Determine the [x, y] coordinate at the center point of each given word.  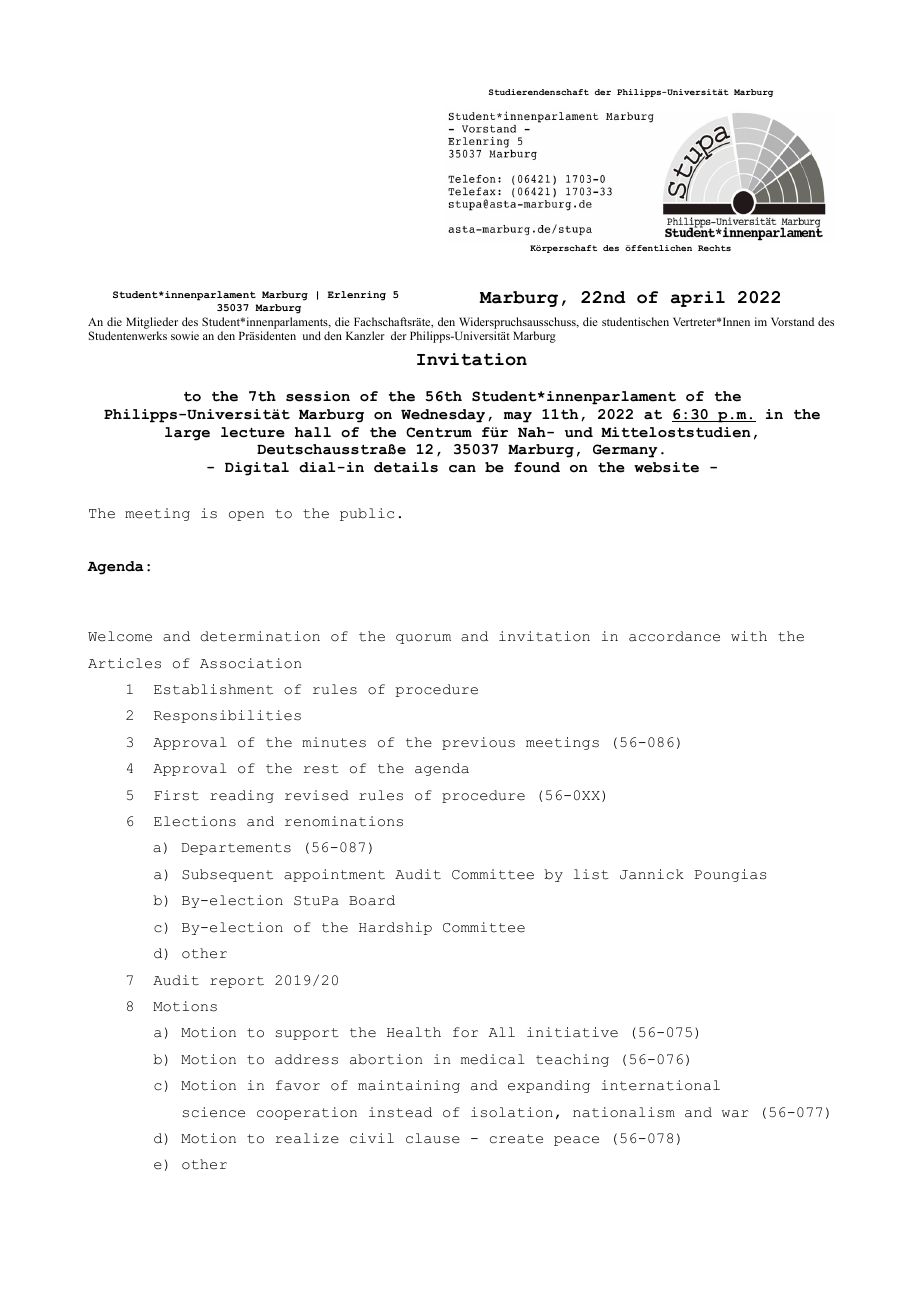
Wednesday [443, 416]
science [214, 1112]
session [318, 396]
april [698, 299]
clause [433, 1138]
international [661, 1085]
